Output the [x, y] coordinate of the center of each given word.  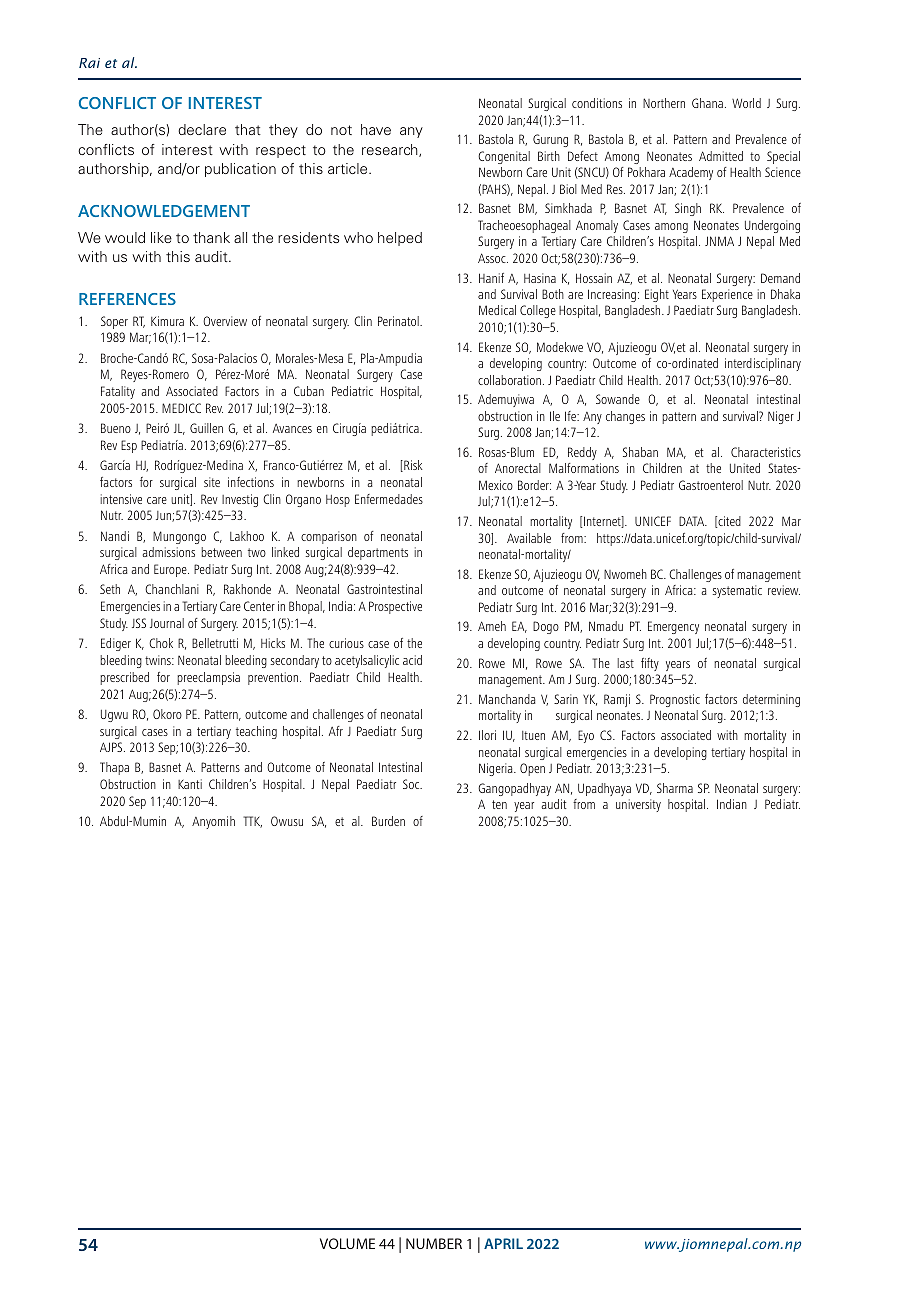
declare [202, 129]
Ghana [707, 103]
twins [159, 660]
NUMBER [434, 1243]
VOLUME [347, 1243]
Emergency [673, 627]
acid [412, 660]
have [376, 129]
